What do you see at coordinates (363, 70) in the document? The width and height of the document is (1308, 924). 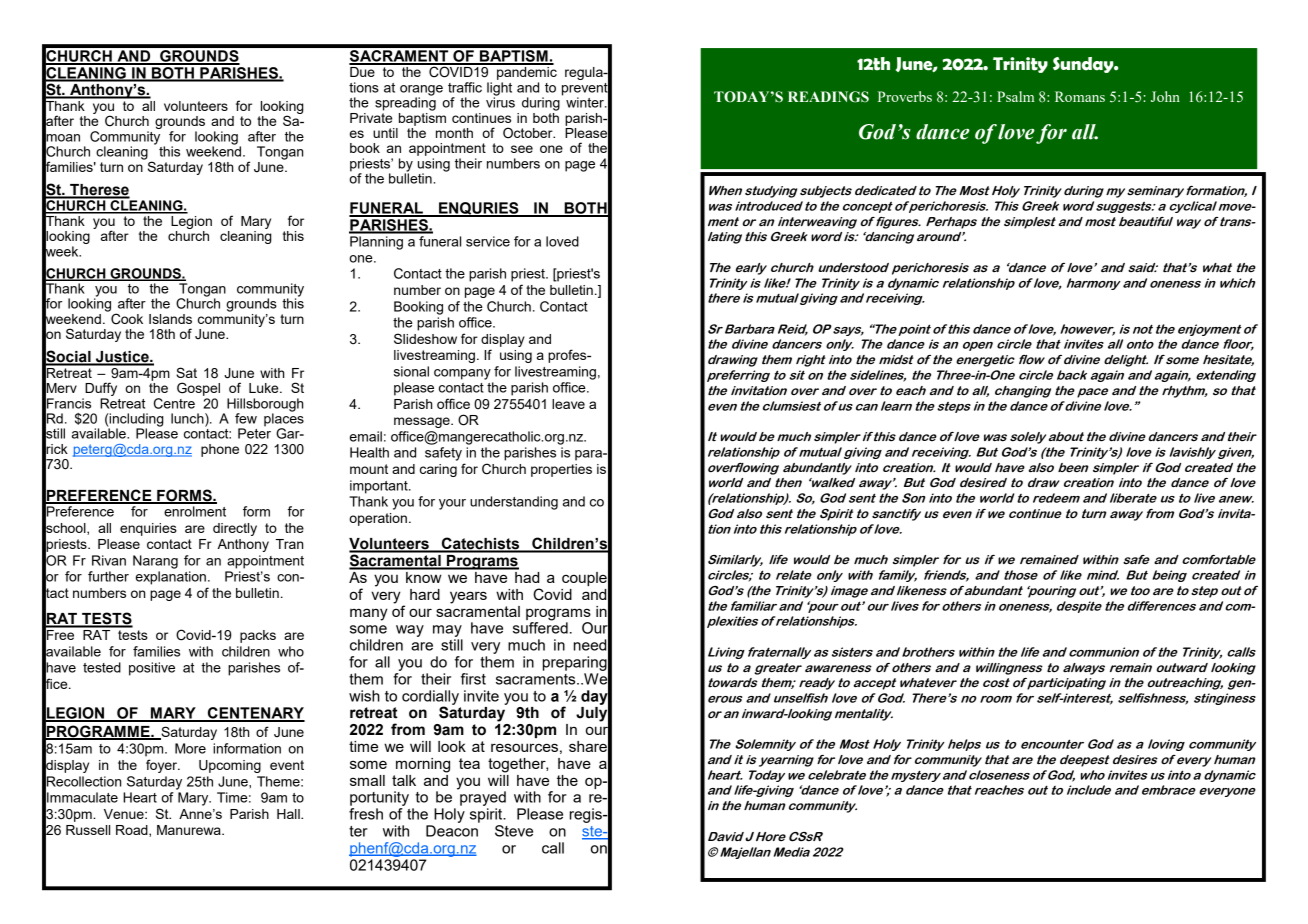 I see `Due` at bounding box center [363, 70].
